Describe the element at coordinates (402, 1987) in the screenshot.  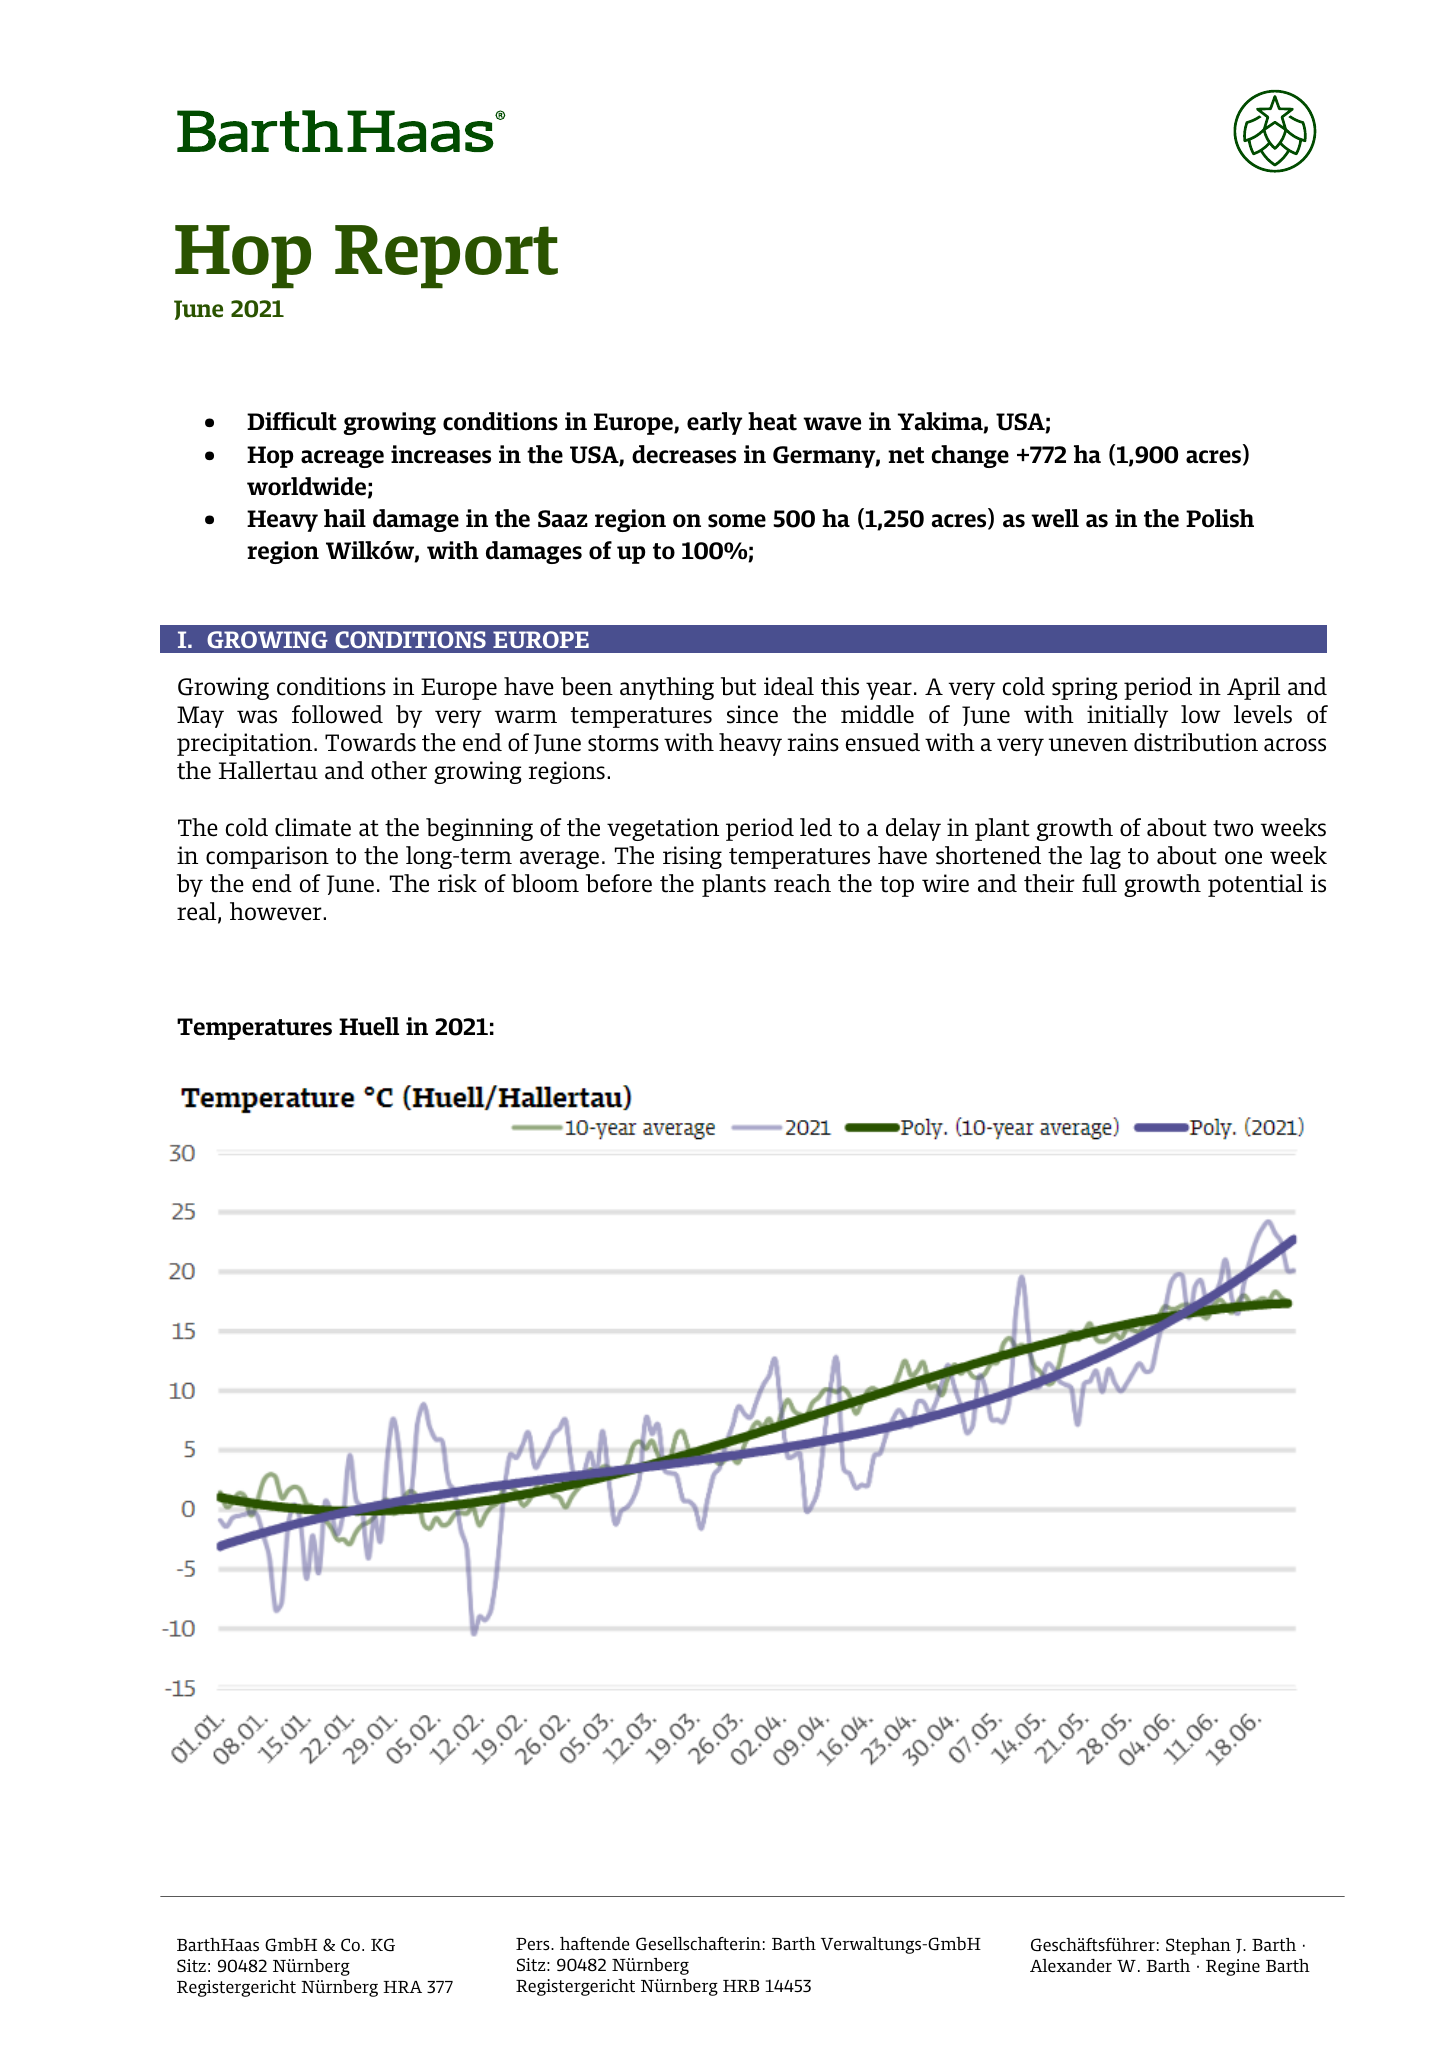
I see `HRA` at that location.
